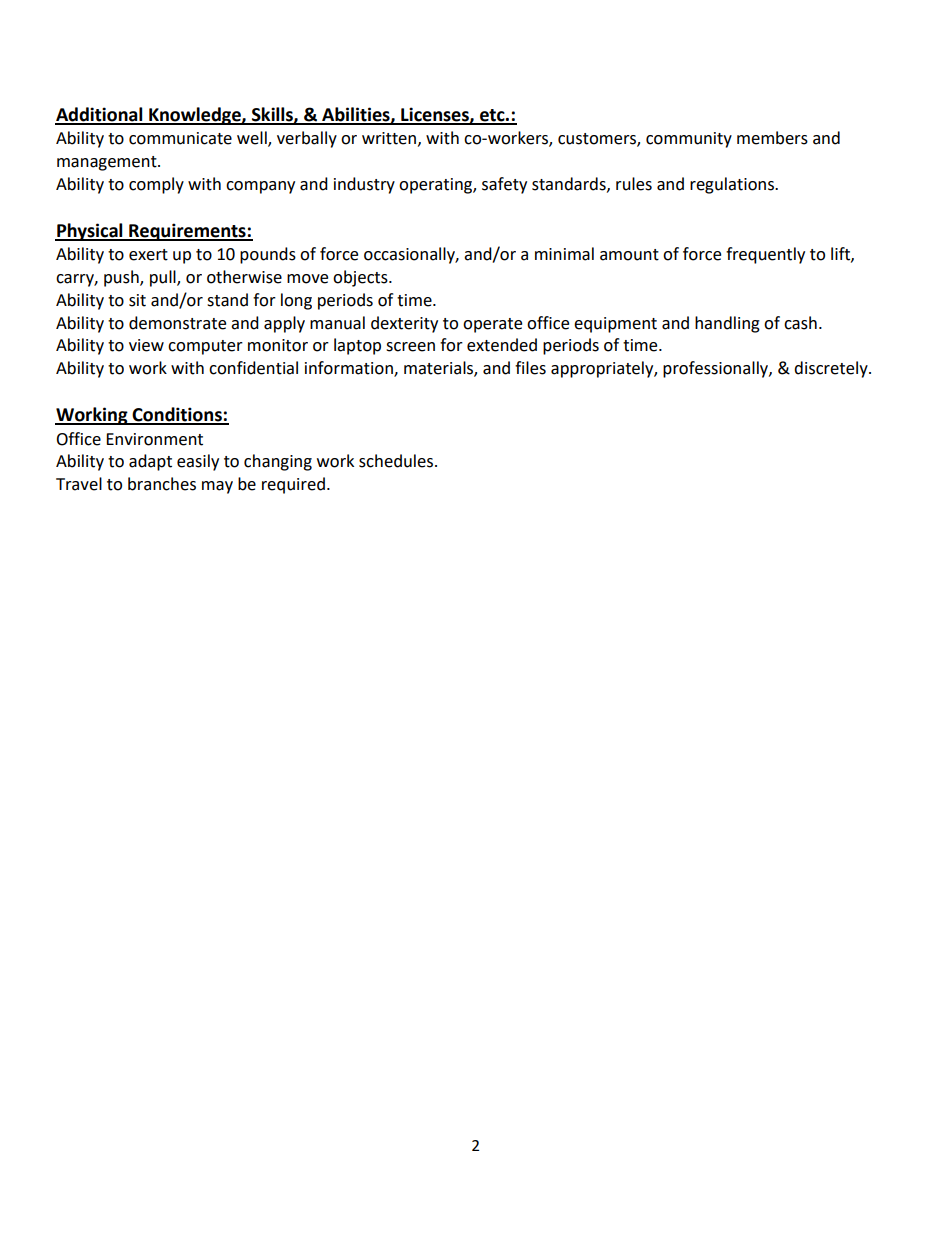 The image size is (952, 1233). Describe the element at coordinates (772, 138) in the document. I see `members` at that location.
